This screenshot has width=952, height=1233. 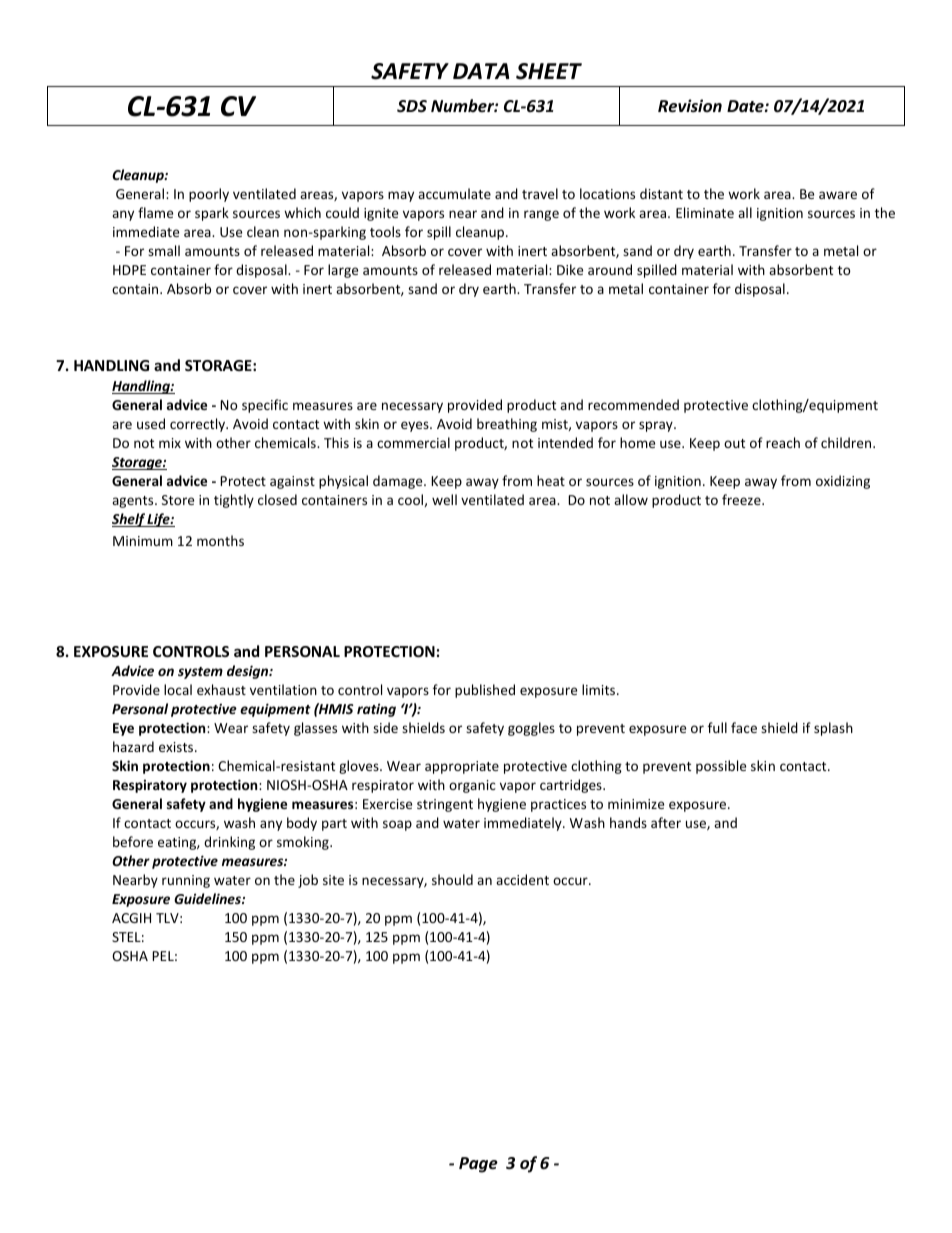 I want to click on Page, so click(x=478, y=1165).
